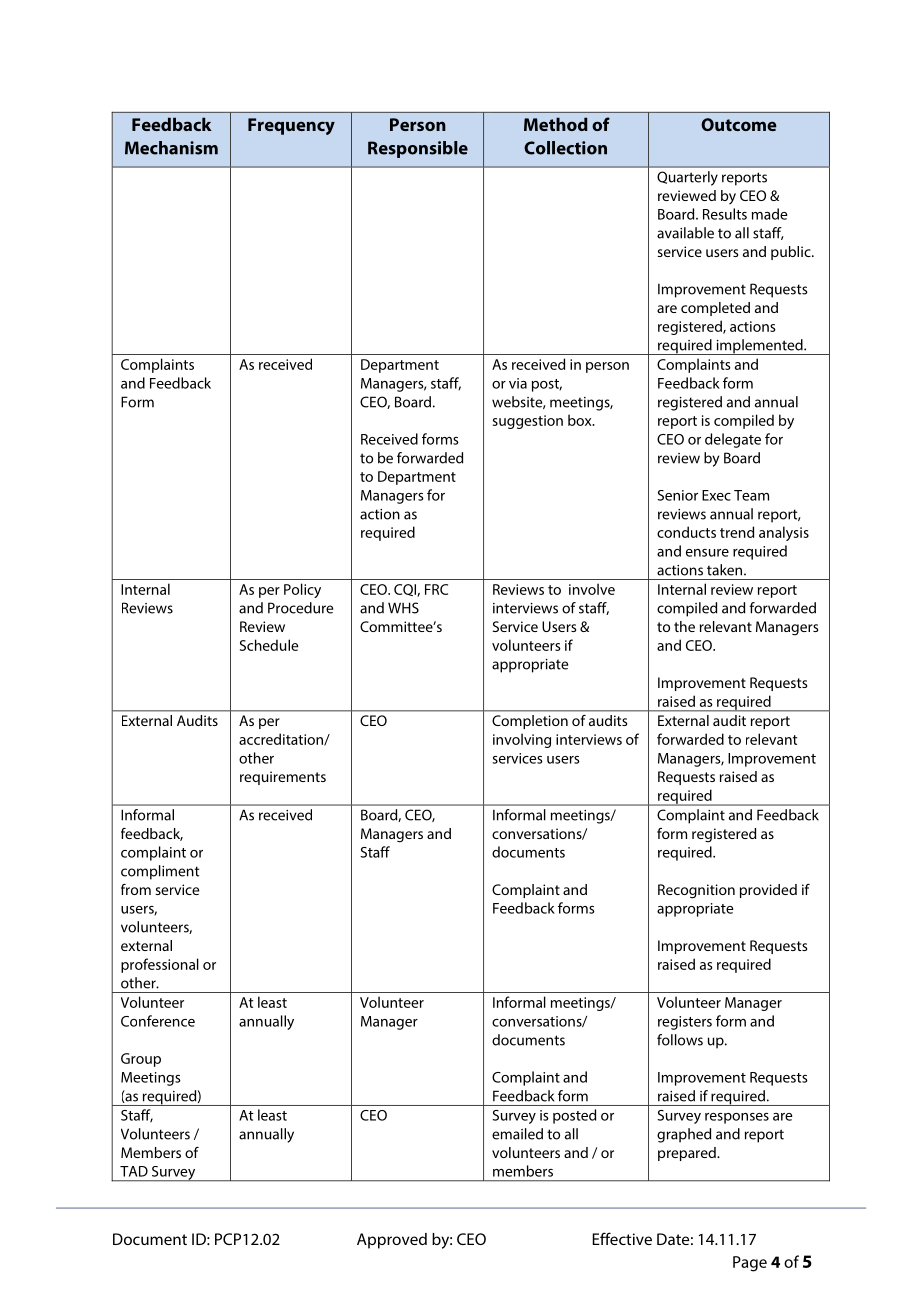  Describe the element at coordinates (392, 1241) in the screenshot. I see `Approved` at that location.
